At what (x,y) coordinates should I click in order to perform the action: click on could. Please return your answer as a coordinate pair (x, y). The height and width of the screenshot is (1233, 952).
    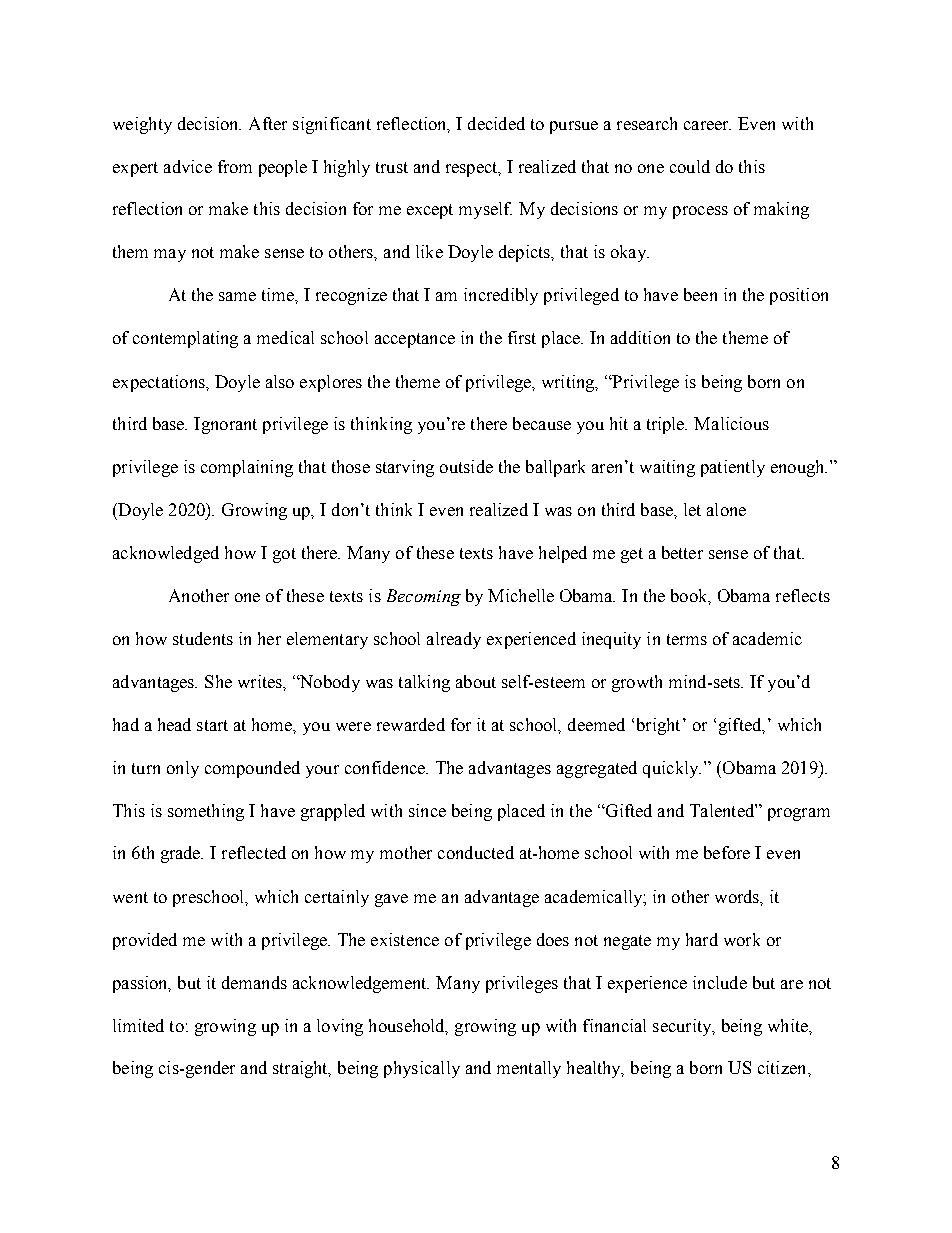
    Looking at the image, I should click on (690, 166).
